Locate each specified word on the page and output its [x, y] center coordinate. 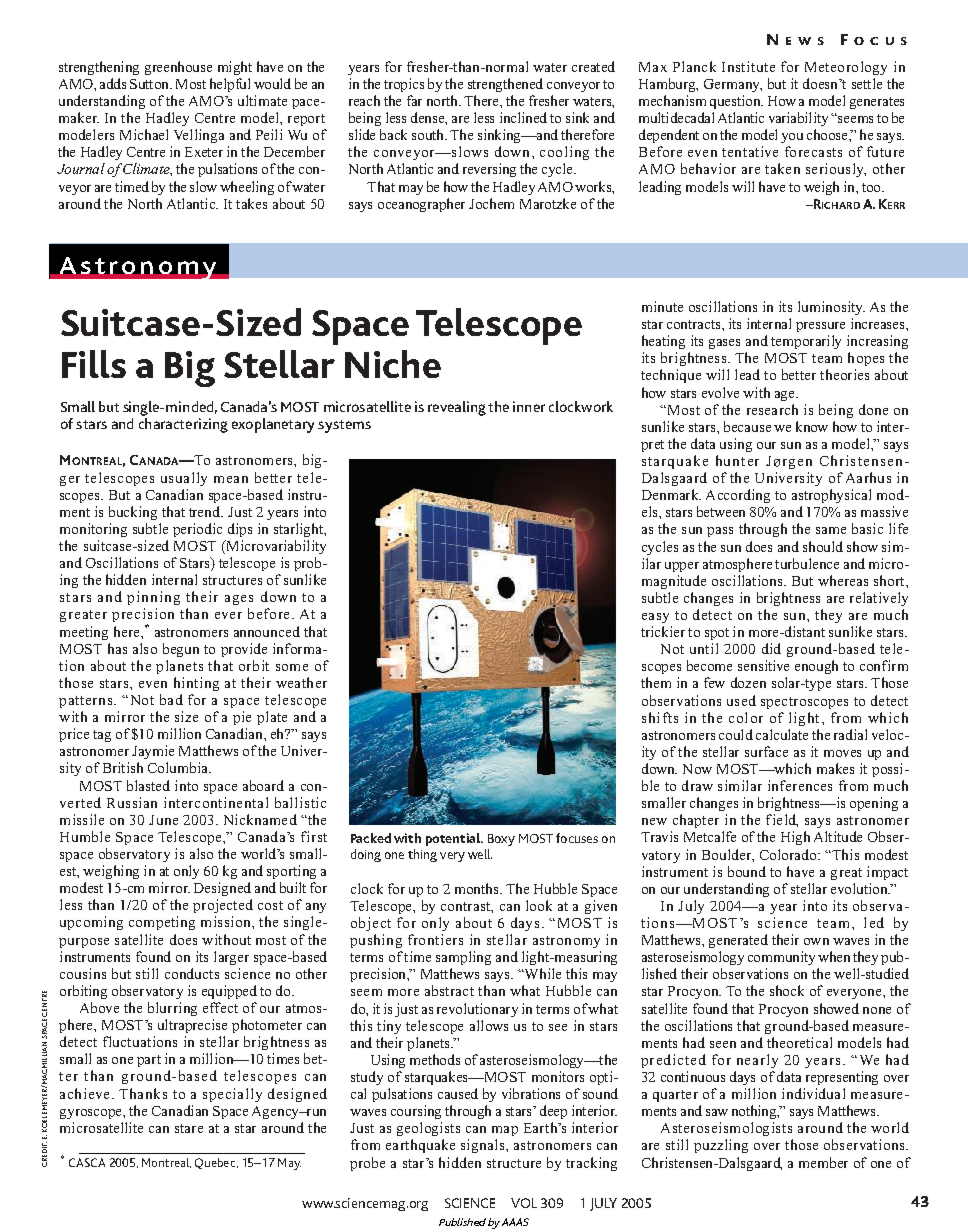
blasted [148, 785]
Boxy [501, 840]
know [812, 426]
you [792, 138]
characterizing [183, 425]
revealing [457, 408]
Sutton [150, 84]
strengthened [505, 85]
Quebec [215, 1163]
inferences [800, 785]
